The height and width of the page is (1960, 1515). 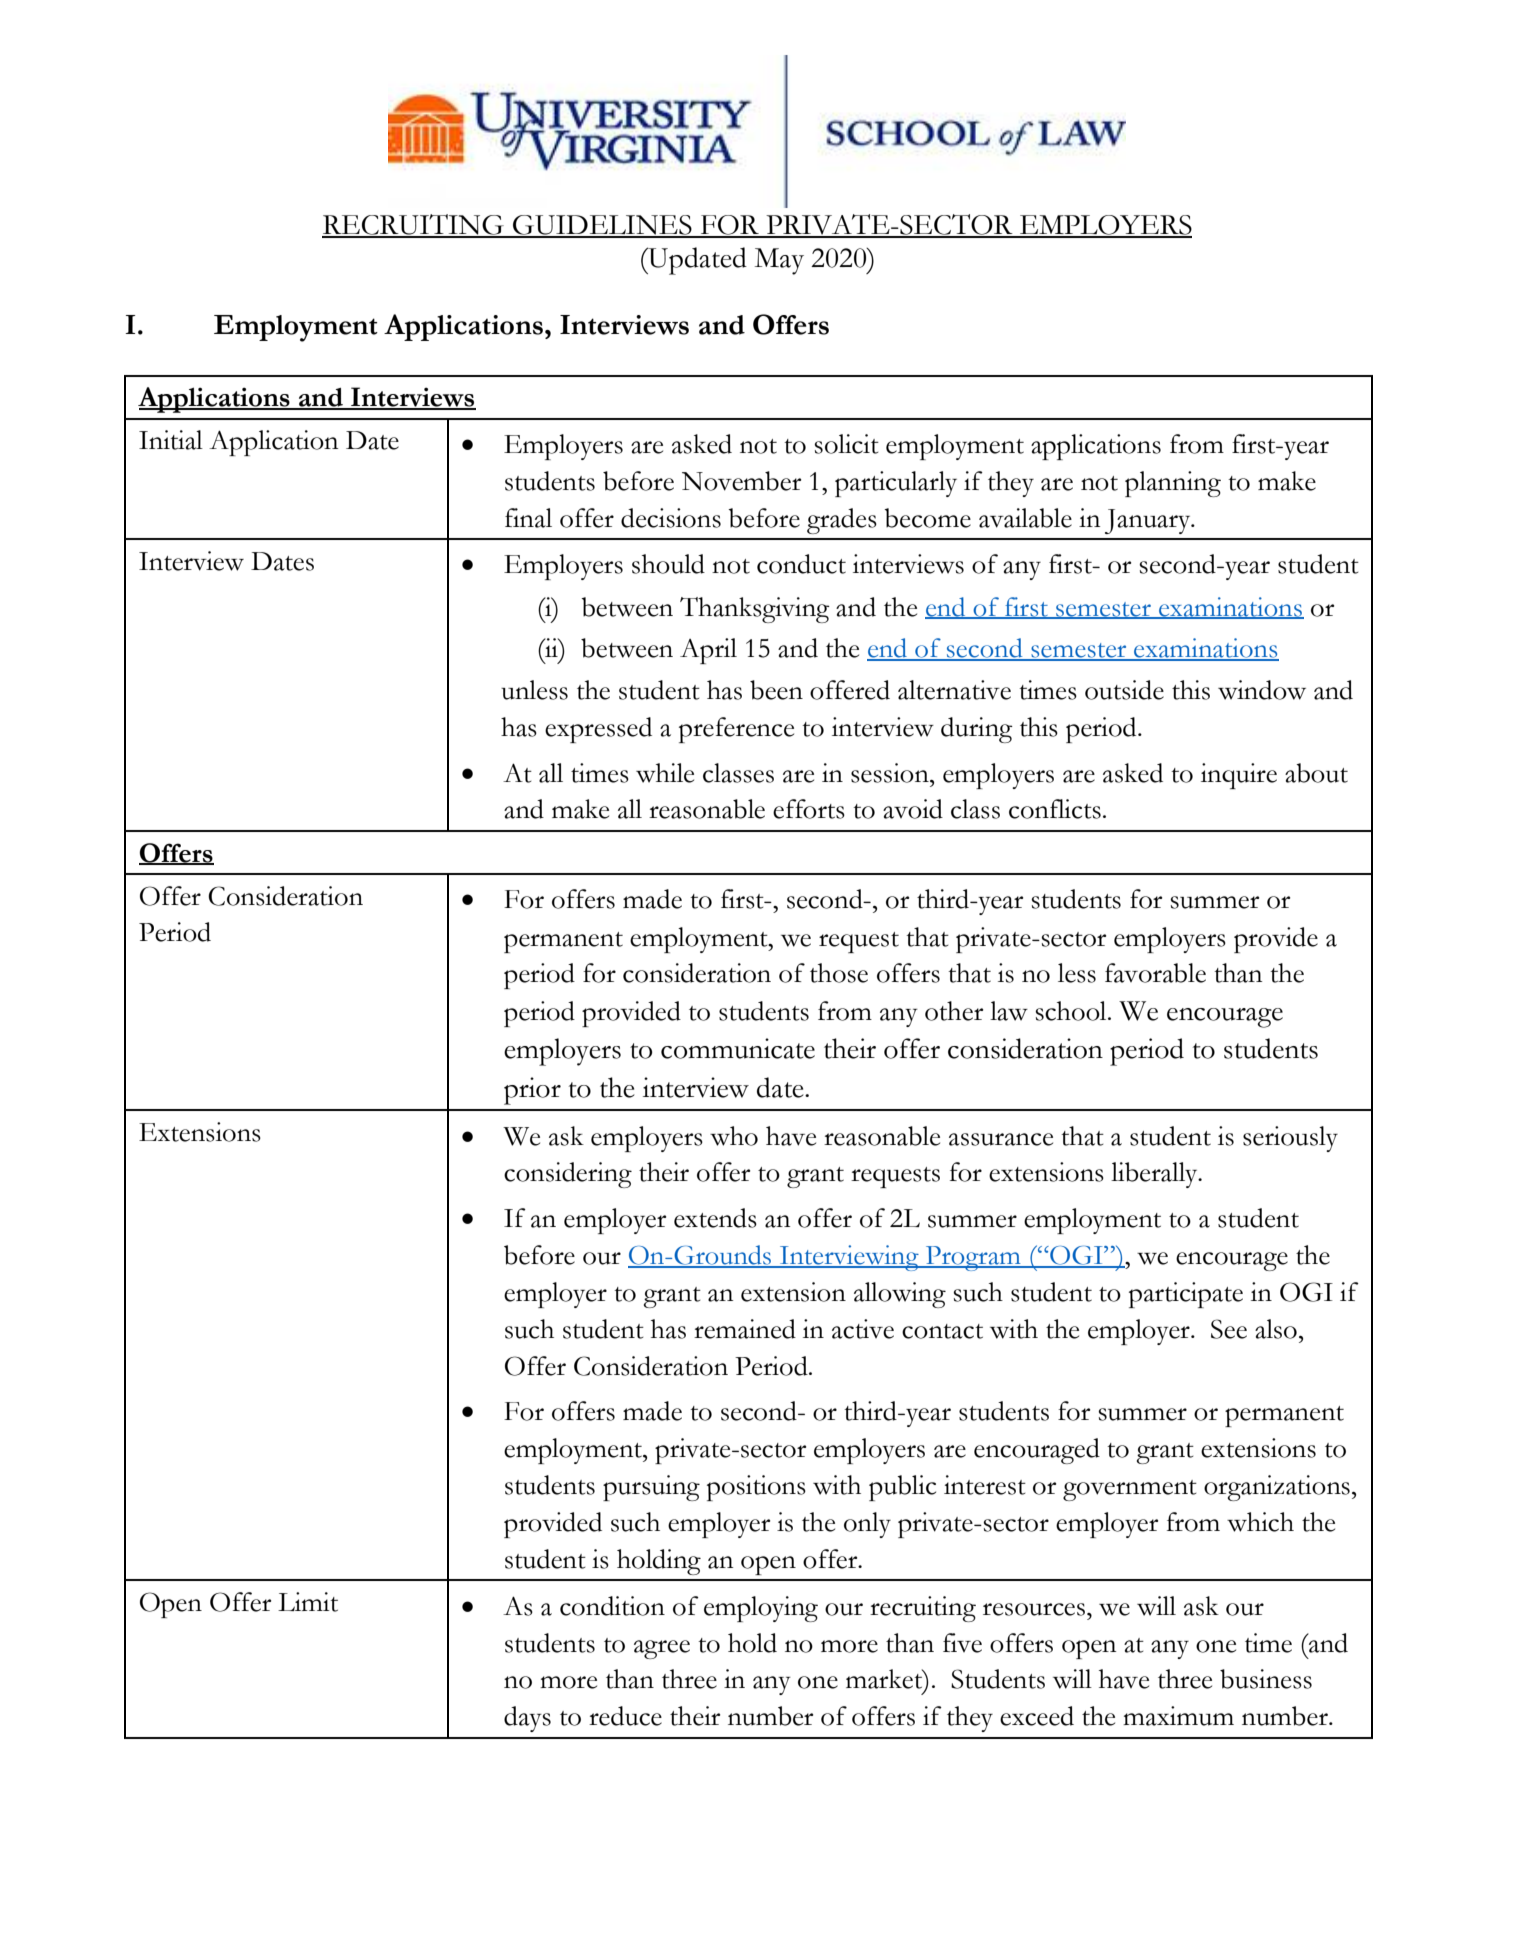 What do you see at coordinates (1155, 973) in the page?
I see `favorable` at bounding box center [1155, 973].
